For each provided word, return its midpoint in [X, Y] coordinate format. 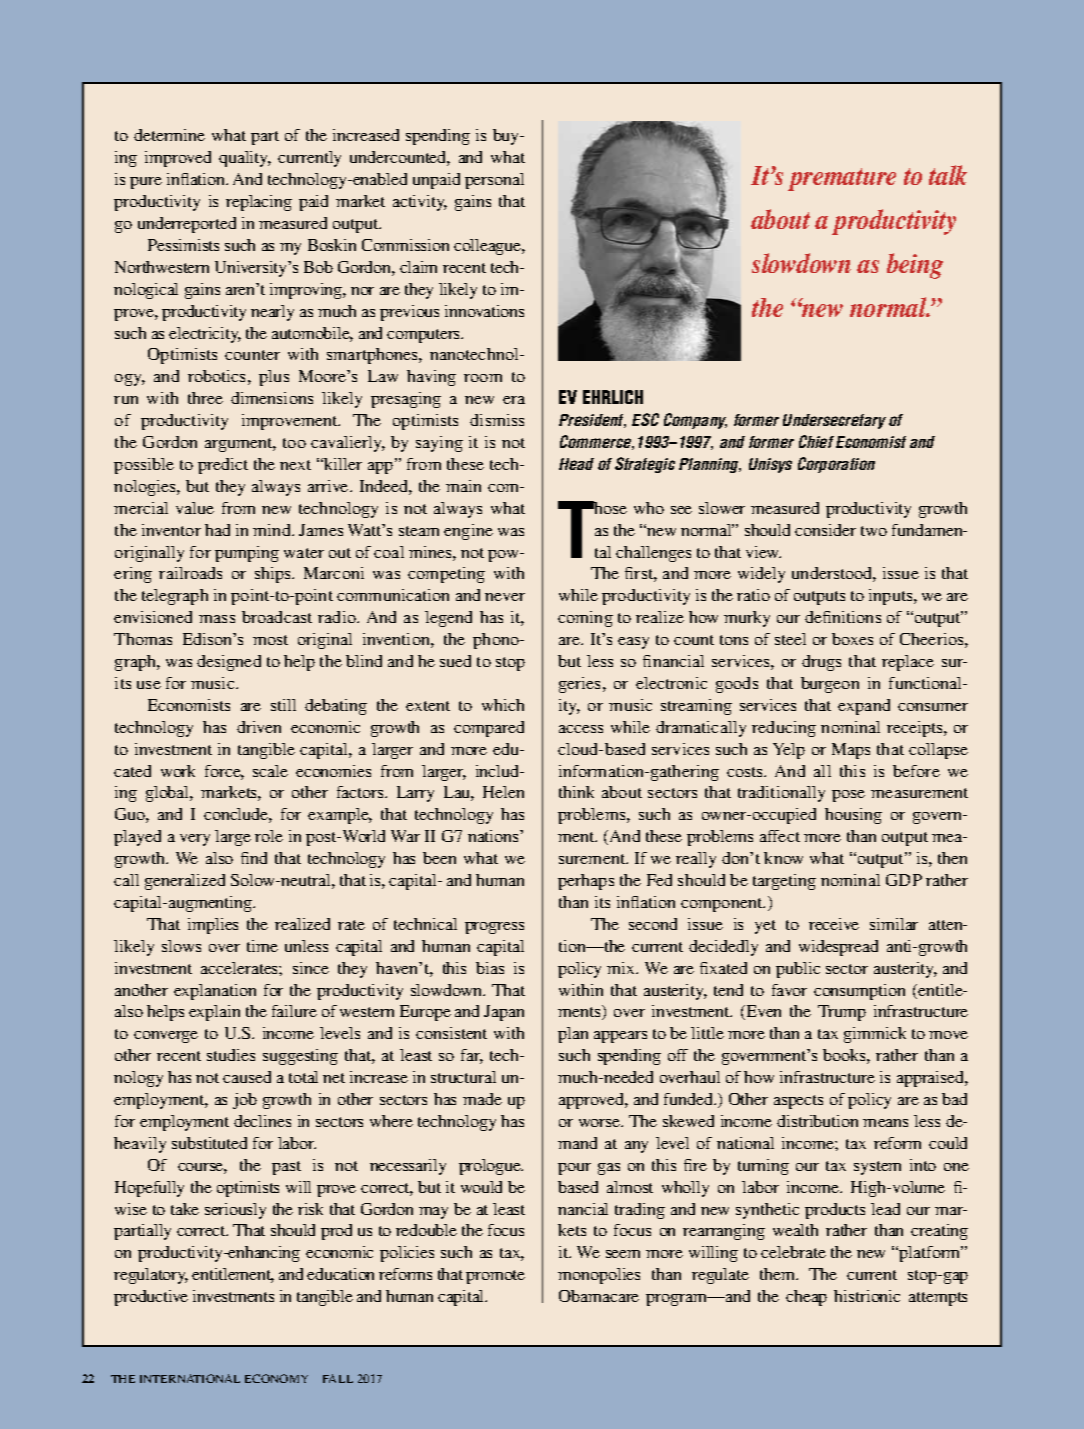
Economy [276, 1378]
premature [842, 179]
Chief [816, 441]
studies [231, 1055]
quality [245, 159]
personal [494, 181]
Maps [851, 751]
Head [576, 464]
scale [270, 771]
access [581, 729]
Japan [504, 1013]
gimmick [875, 1035]
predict [223, 466]
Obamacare [599, 1296]
